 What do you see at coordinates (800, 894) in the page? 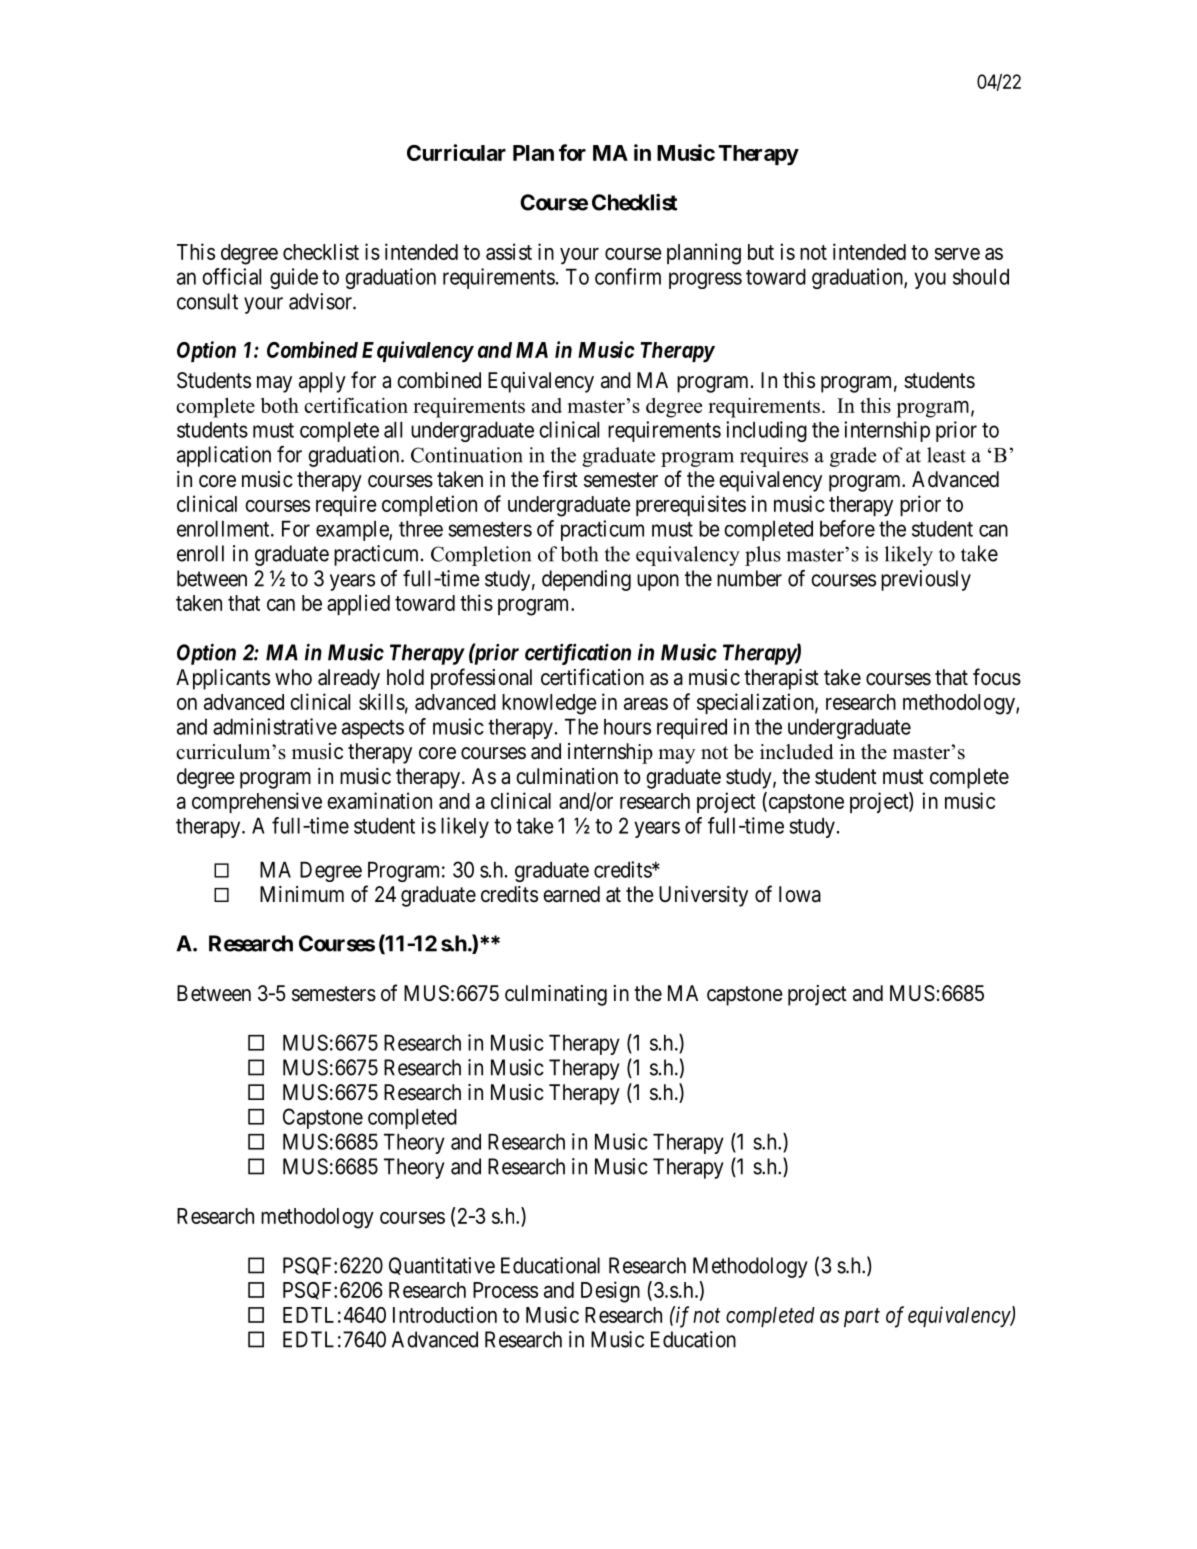
I see `Iowa` at bounding box center [800, 894].
